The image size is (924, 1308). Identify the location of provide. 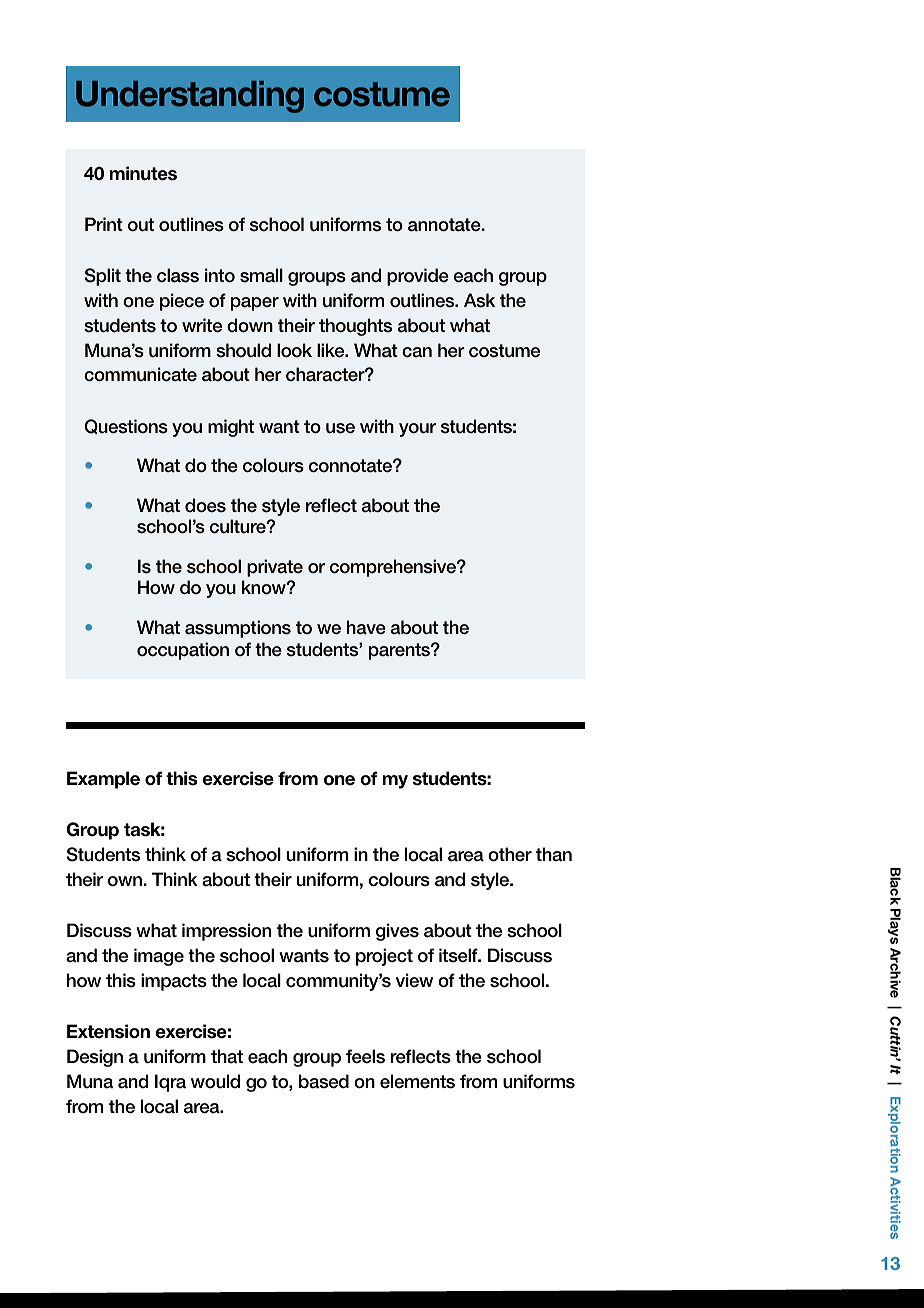
(418, 277).
